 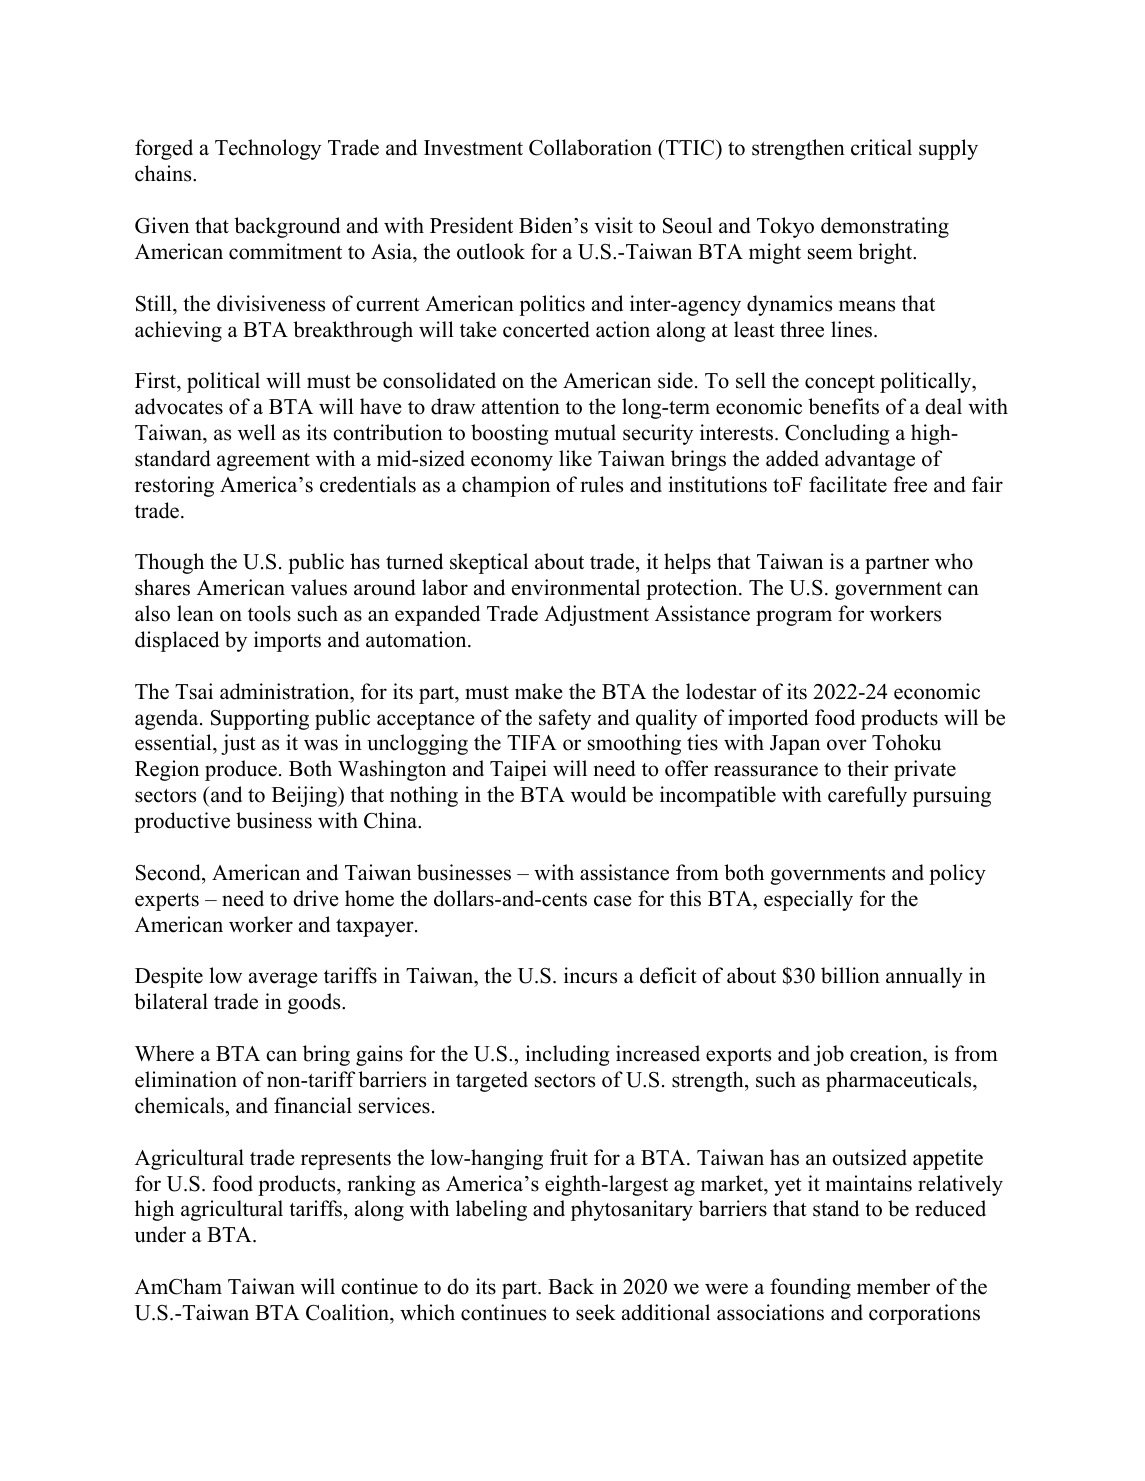 I want to click on Technology, so click(x=268, y=149).
